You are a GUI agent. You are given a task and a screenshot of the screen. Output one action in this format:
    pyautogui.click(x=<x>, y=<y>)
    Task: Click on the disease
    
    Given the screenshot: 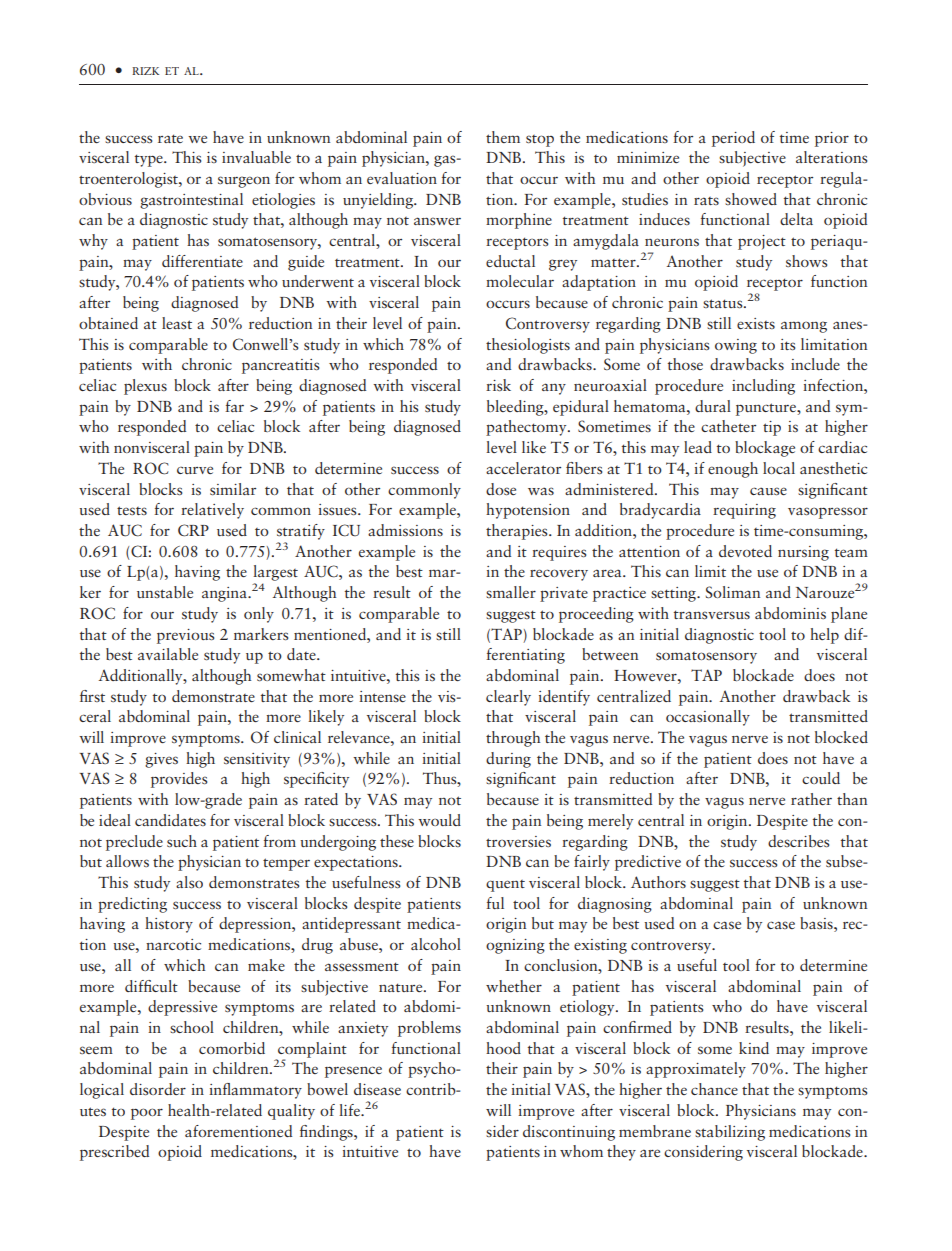 What is the action you would take?
    pyautogui.click(x=377, y=1089)
